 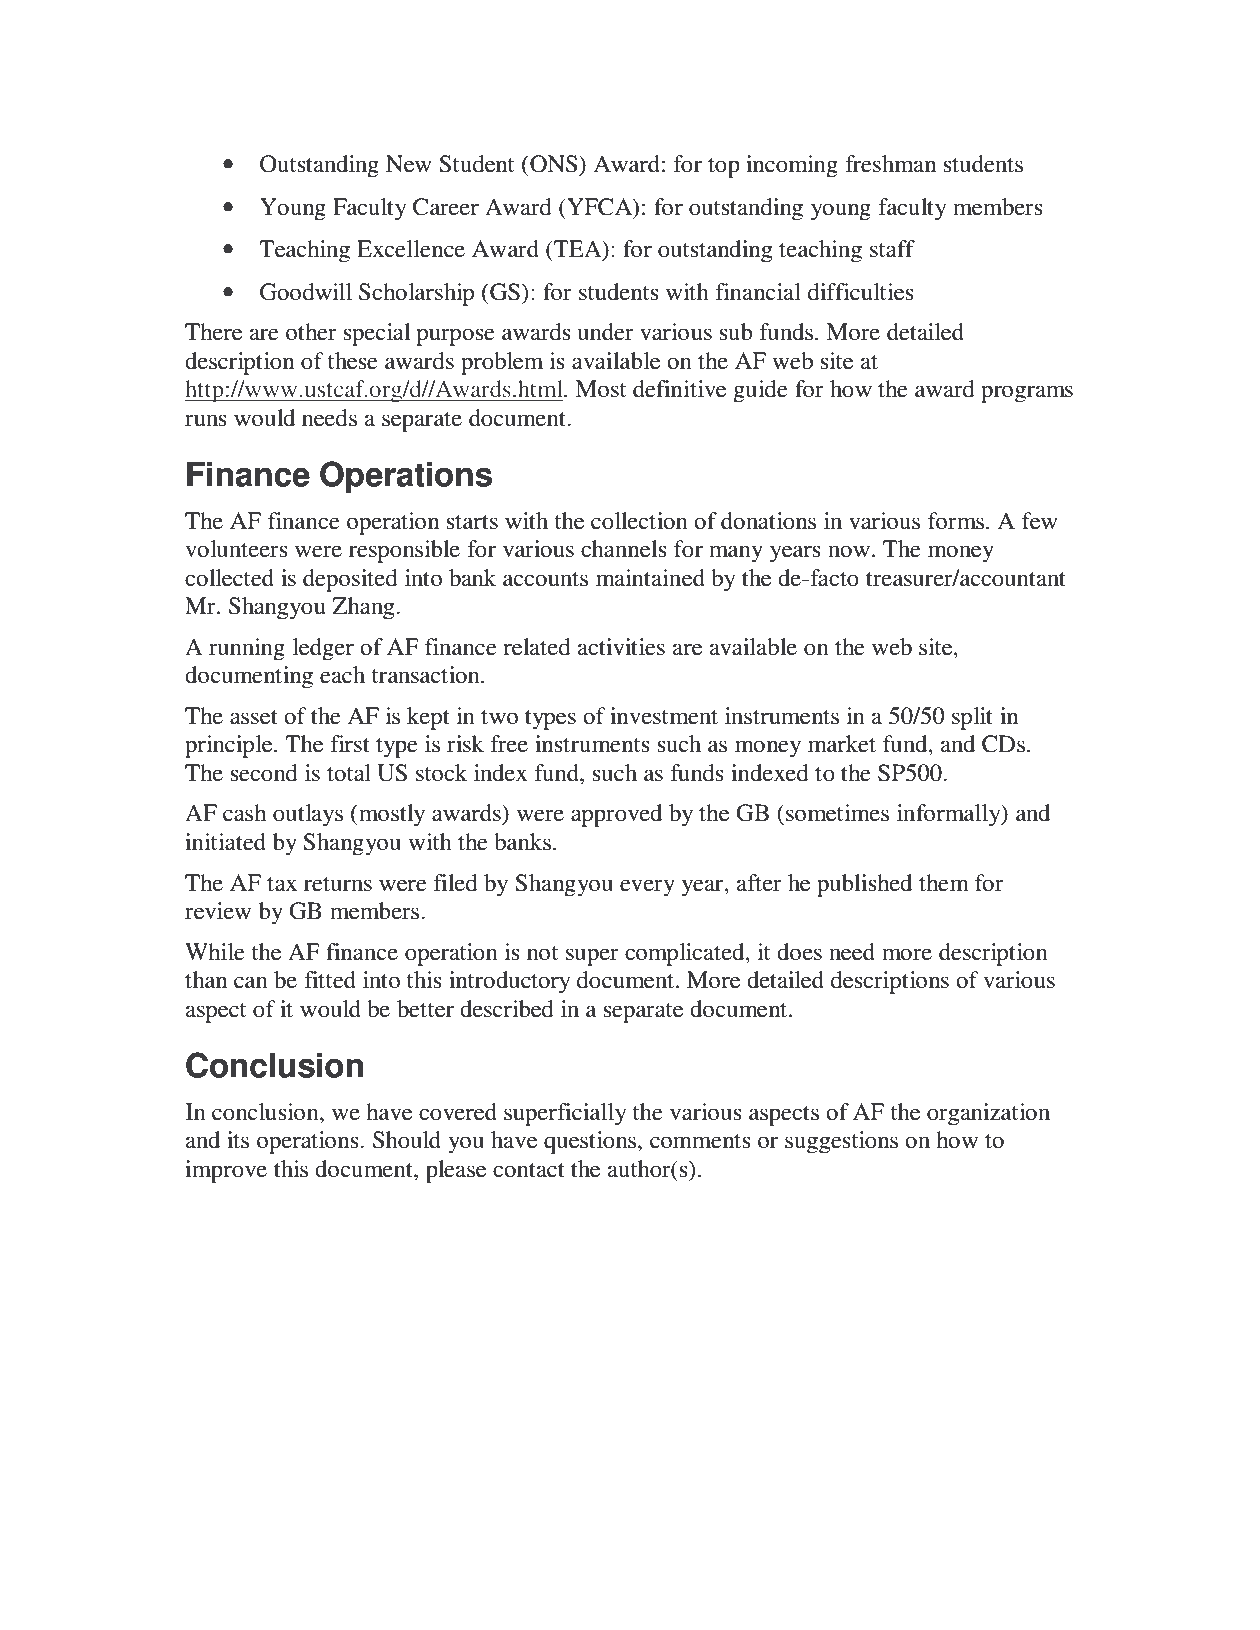 I want to click on New, so click(x=409, y=164).
